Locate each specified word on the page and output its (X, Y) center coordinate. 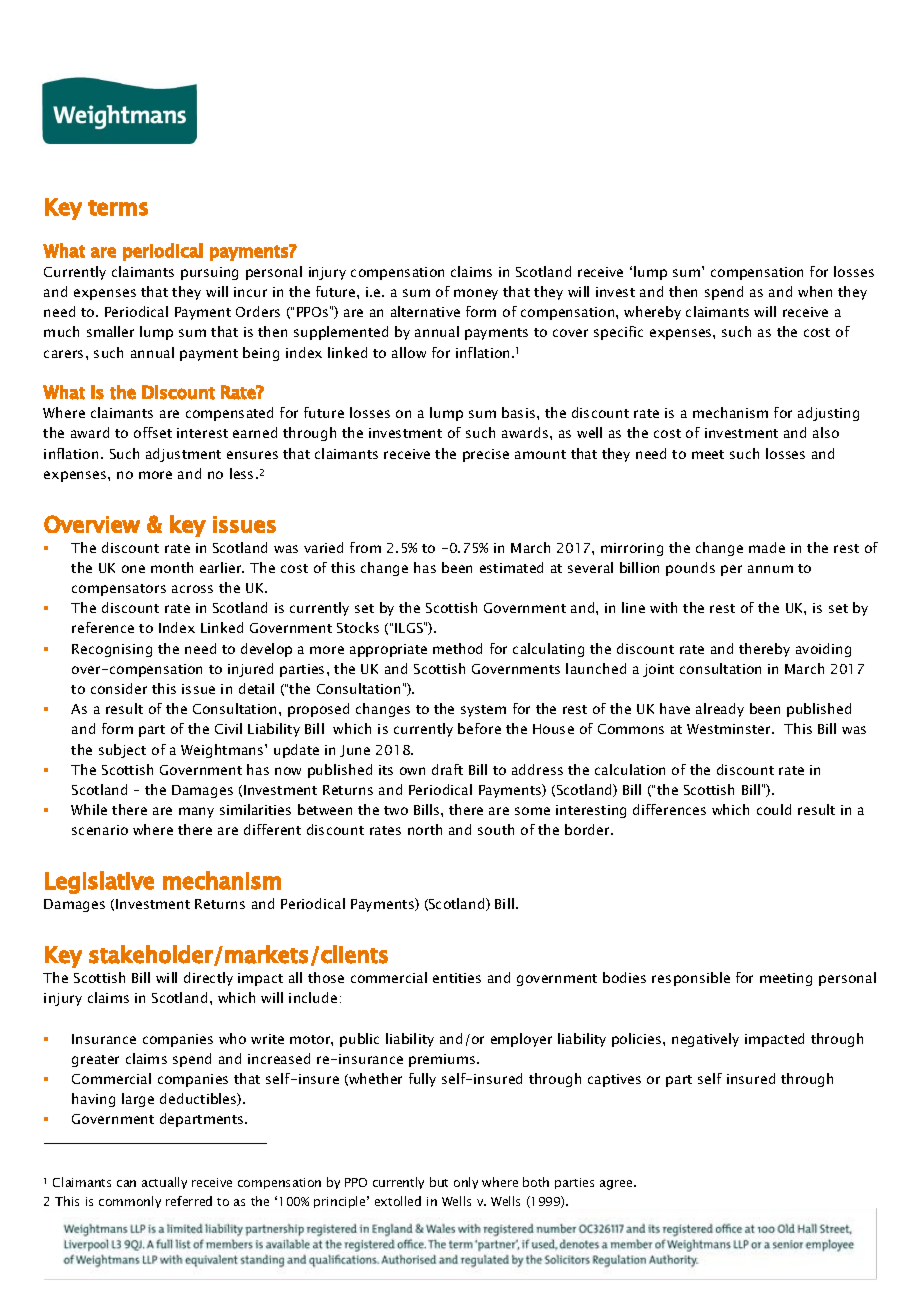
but (439, 1182)
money (476, 294)
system (483, 711)
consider (119, 688)
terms (118, 208)
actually (164, 1183)
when (815, 291)
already (720, 710)
